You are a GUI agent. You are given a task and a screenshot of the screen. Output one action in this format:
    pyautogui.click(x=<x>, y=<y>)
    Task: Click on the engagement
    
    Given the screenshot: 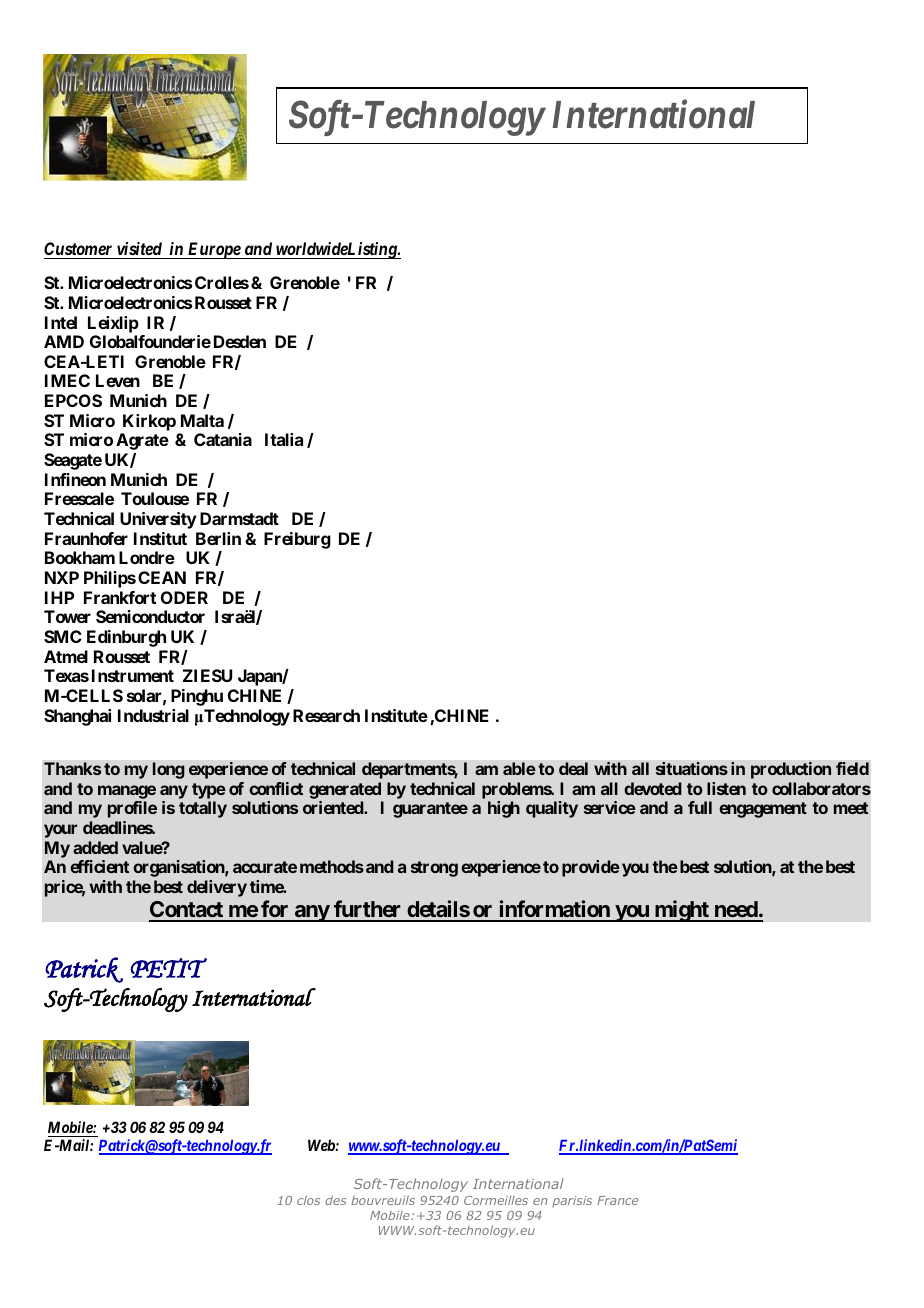 What is the action you would take?
    pyautogui.click(x=763, y=810)
